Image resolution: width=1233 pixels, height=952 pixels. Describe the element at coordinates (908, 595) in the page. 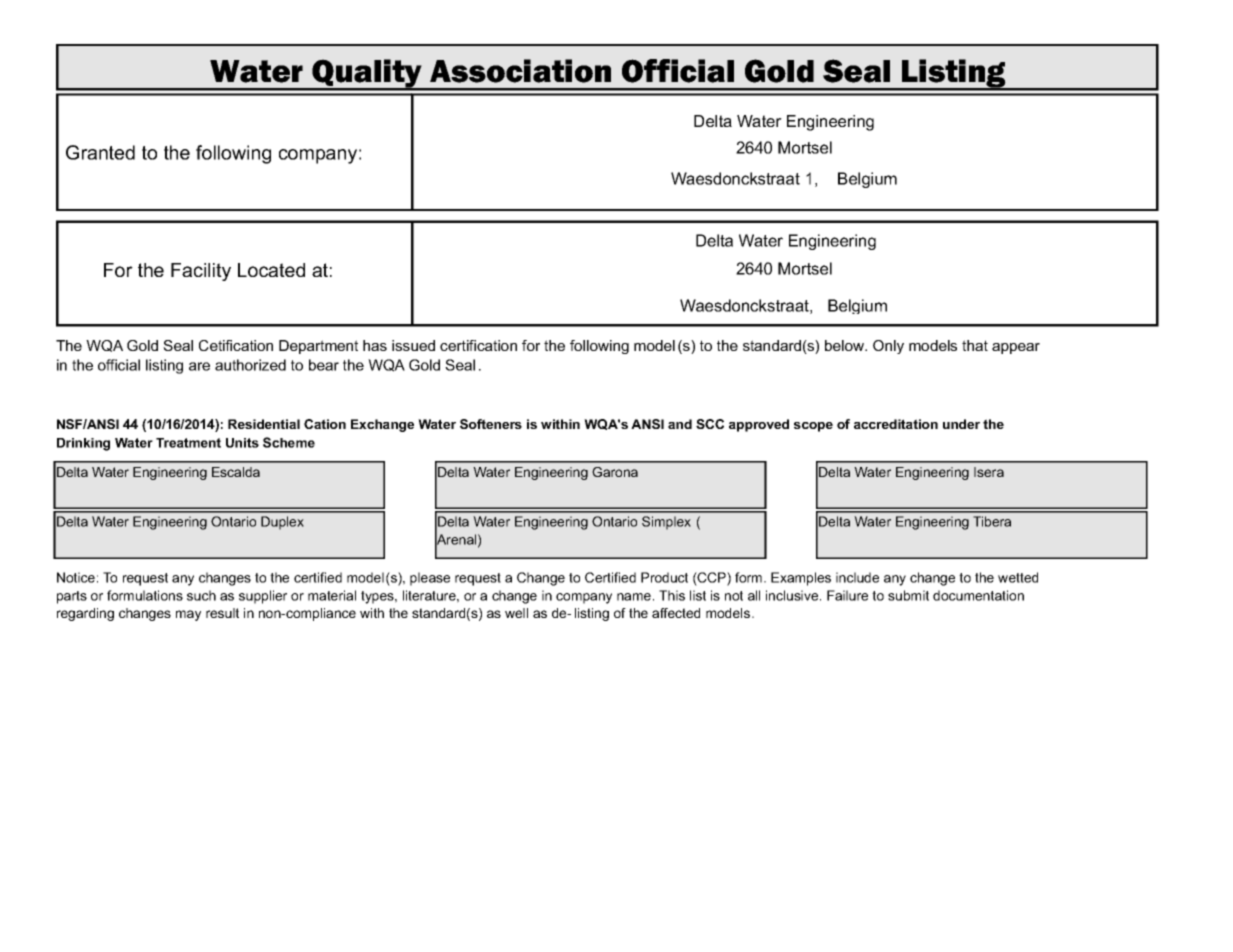

I see `submit` at that location.
